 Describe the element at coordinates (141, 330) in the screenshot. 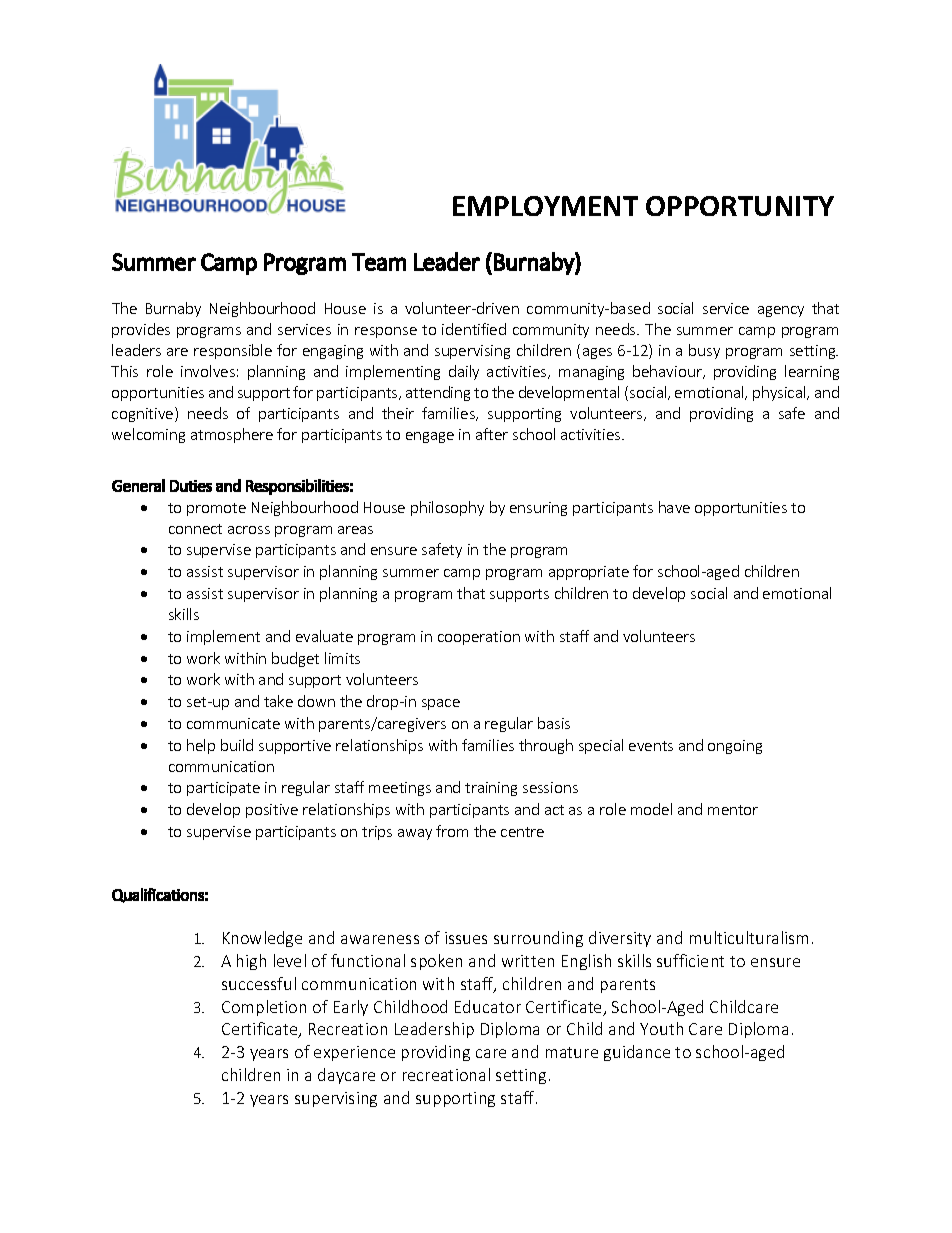

I see `provides` at that location.
